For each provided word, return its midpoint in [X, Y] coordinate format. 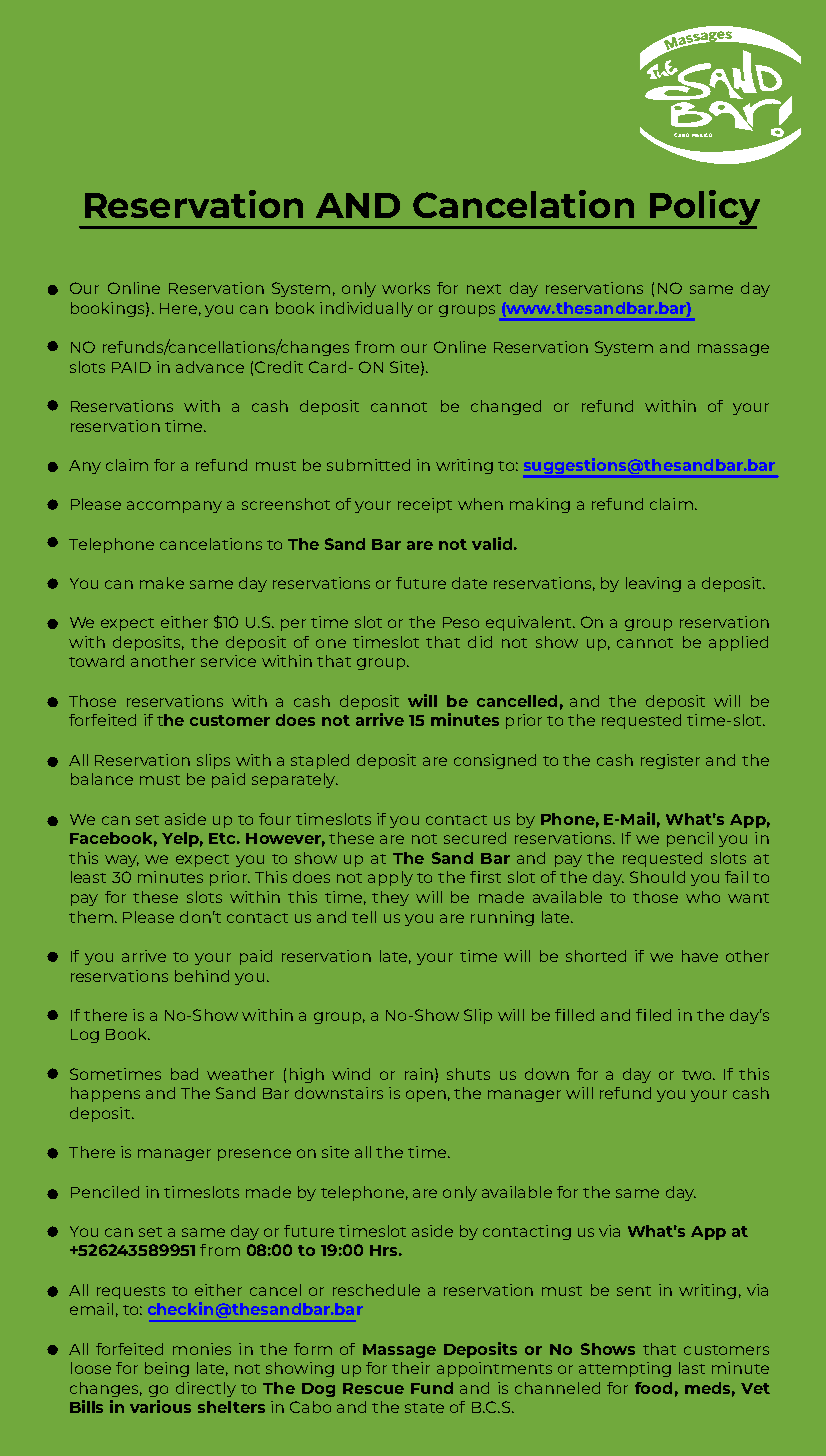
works [406, 288]
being [167, 1369]
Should [657, 877]
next [484, 289]
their [411, 1368]
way [122, 861]
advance [210, 367]
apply [390, 878]
